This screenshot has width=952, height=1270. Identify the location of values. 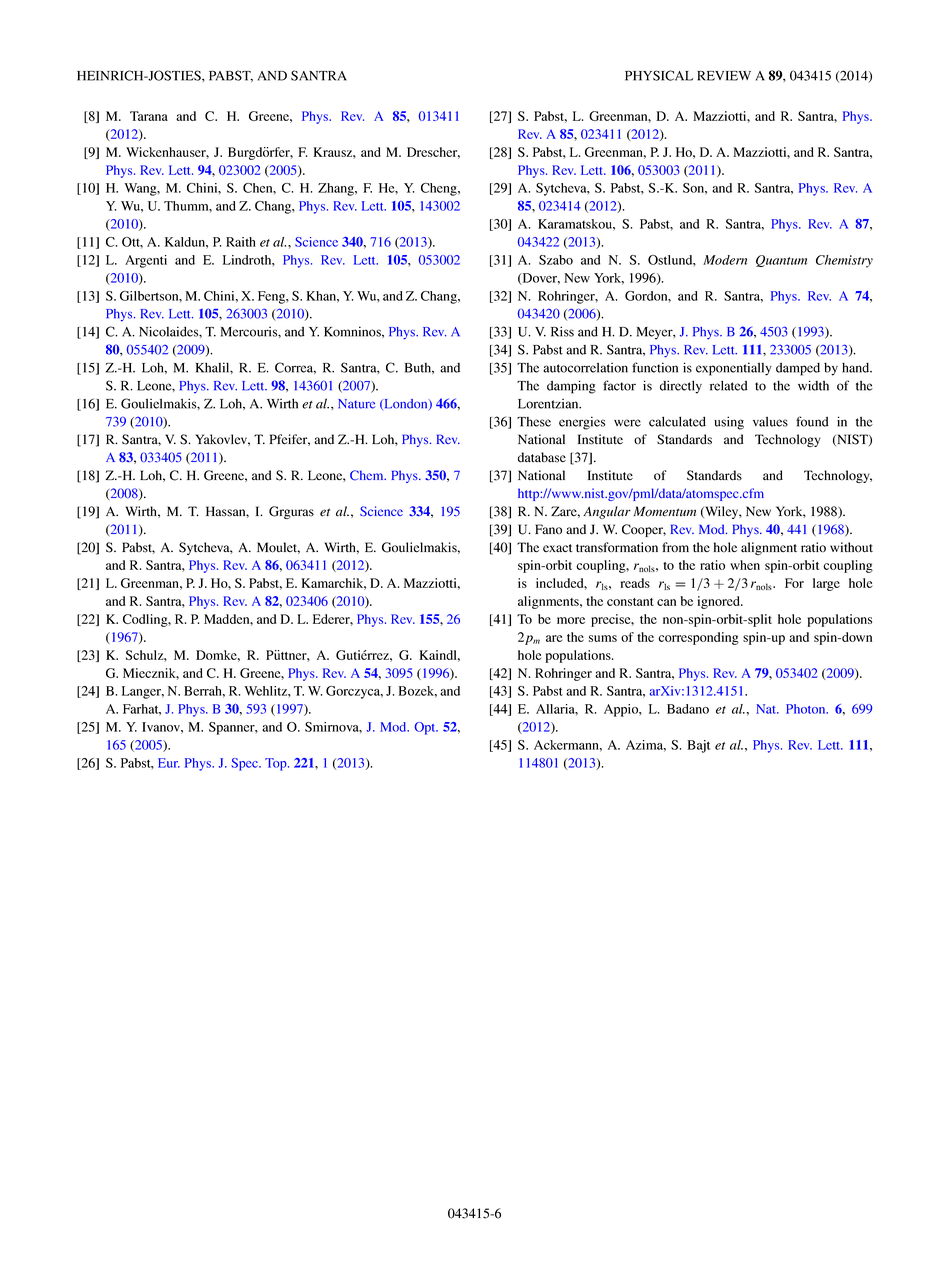
(770, 422).
